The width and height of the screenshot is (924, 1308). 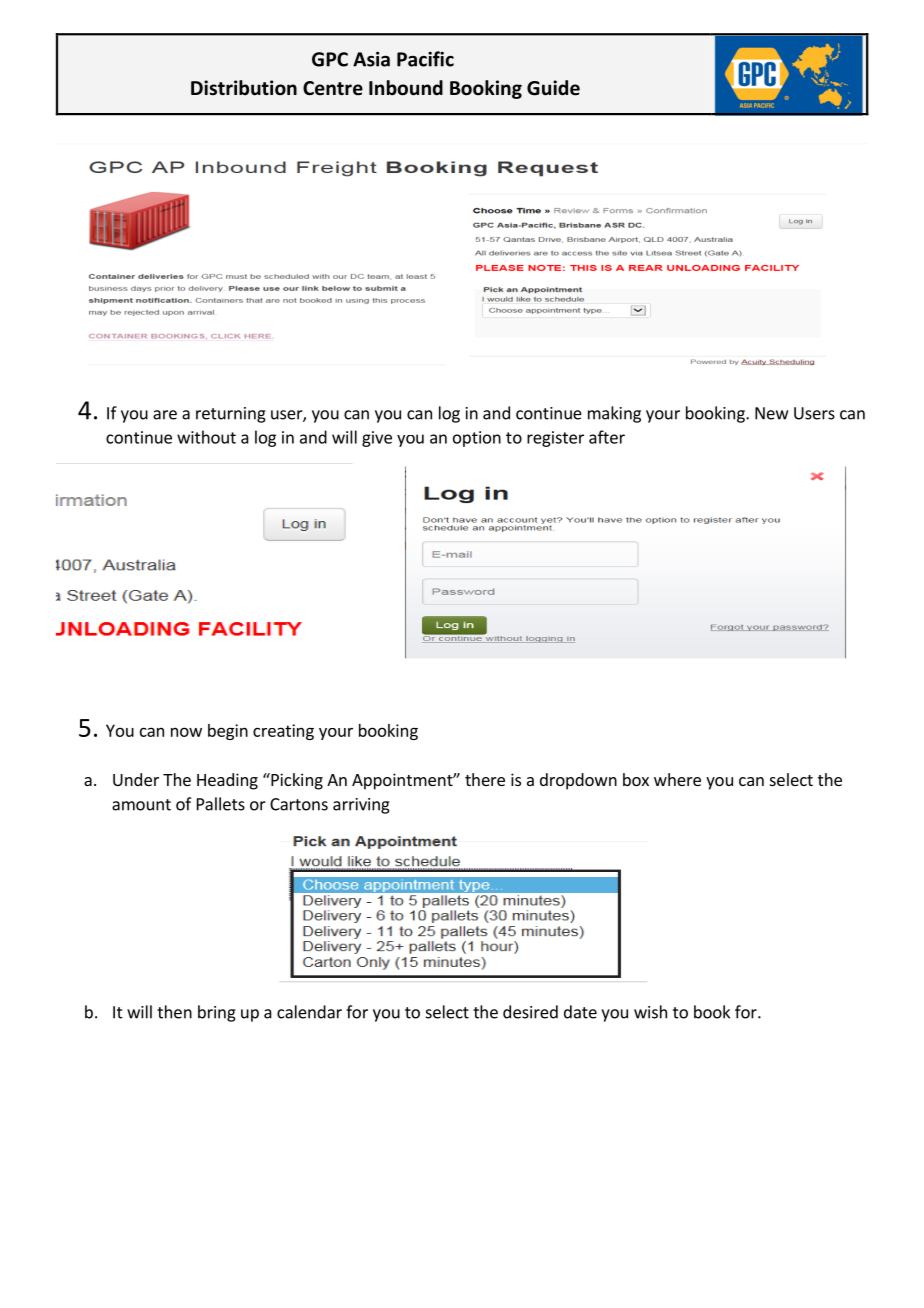 What do you see at coordinates (425, 59) in the screenshot?
I see `Pacific` at bounding box center [425, 59].
